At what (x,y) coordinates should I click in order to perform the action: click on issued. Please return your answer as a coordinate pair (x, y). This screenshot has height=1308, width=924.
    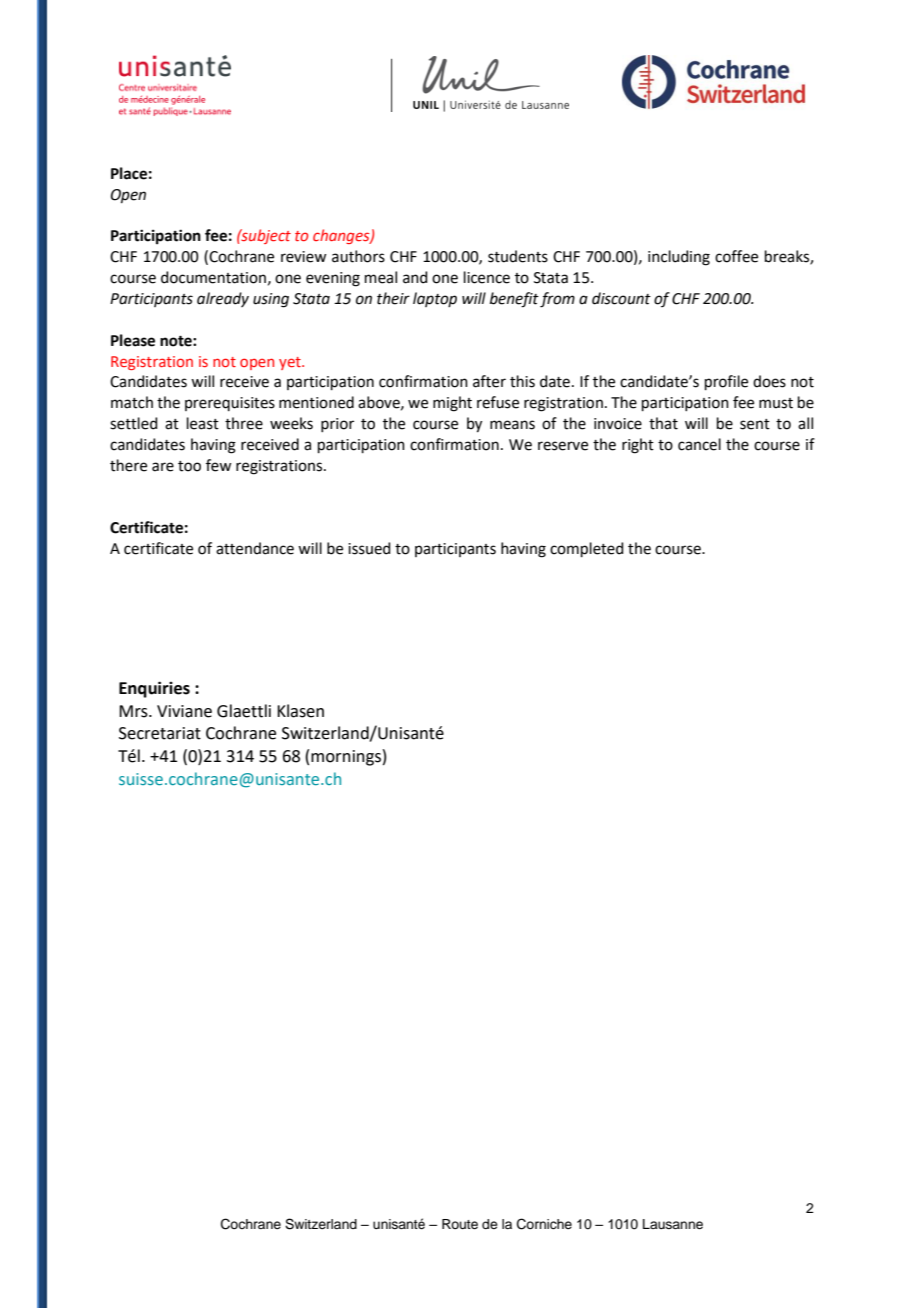
    Looking at the image, I should click on (369, 548).
